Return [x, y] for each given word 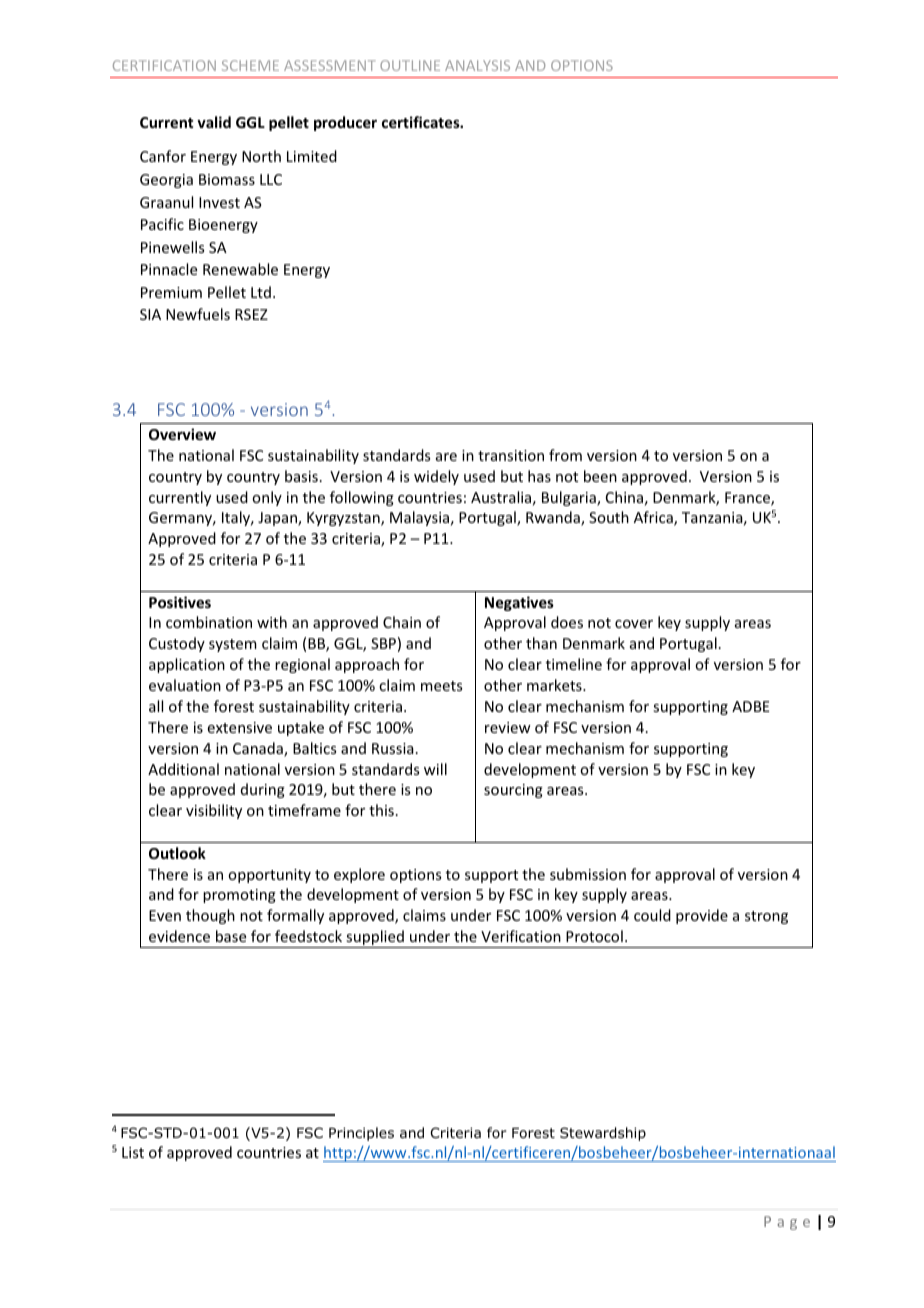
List [133, 1152]
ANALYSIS [477, 65]
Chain [402, 622]
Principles [361, 1134]
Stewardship [603, 1134]
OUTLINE [410, 65]
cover [634, 624]
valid [214, 122]
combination [209, 622]
